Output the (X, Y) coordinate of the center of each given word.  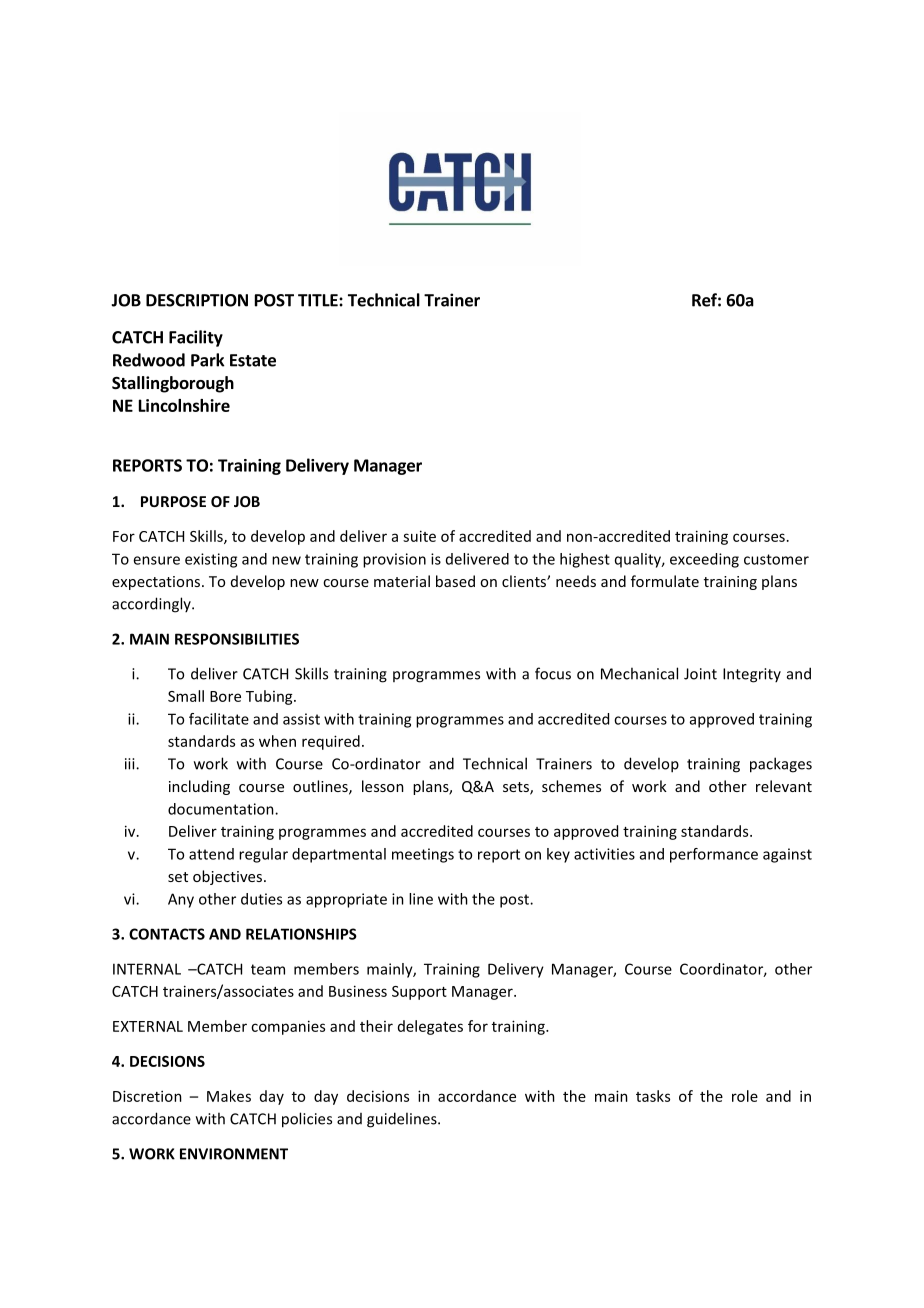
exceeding (704, 560)
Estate (253, 360)
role (745, 1096)
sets (517, 788)
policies (307, 1120)
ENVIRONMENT (234, 1154)
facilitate (219, 719)
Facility (196, 338)
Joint (700, 674)
